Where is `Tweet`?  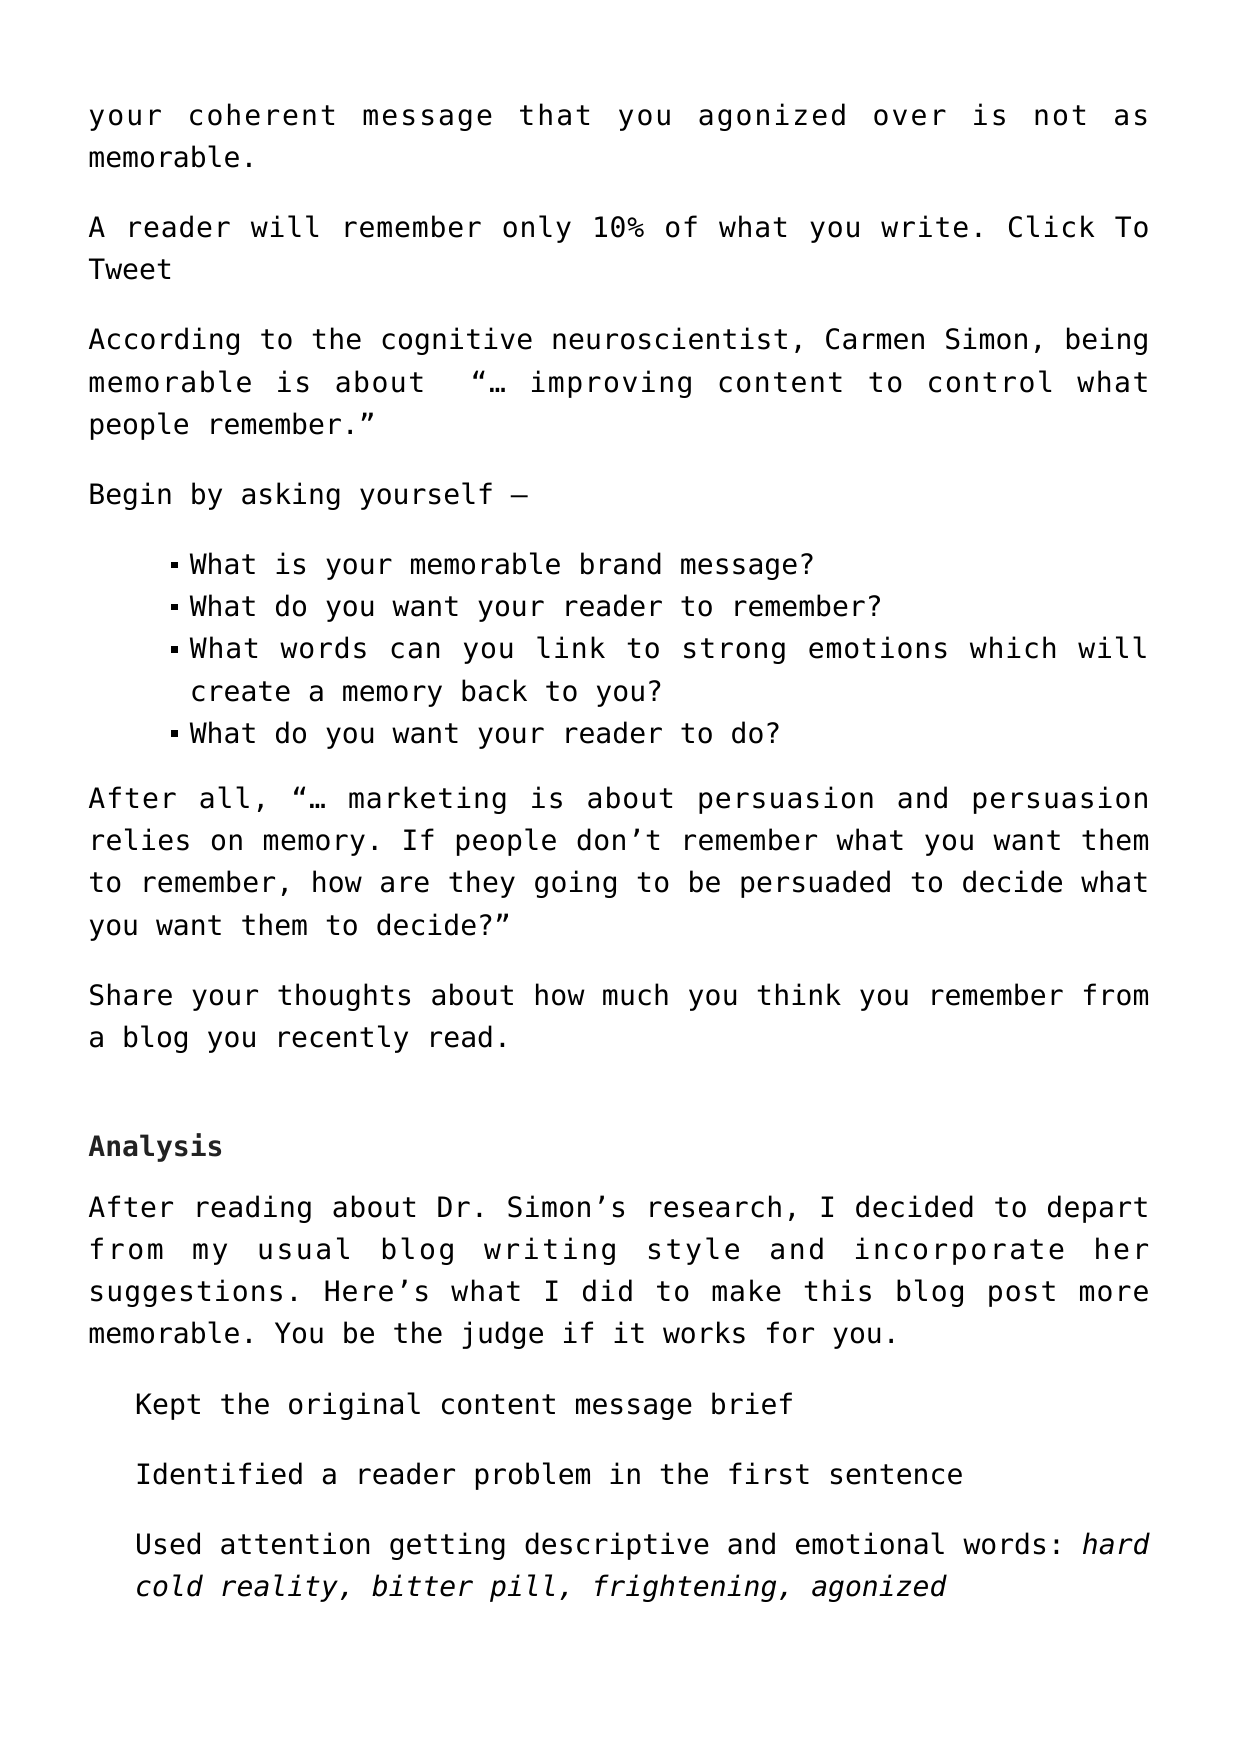 Tweet is located at coordinates (129, 269).
